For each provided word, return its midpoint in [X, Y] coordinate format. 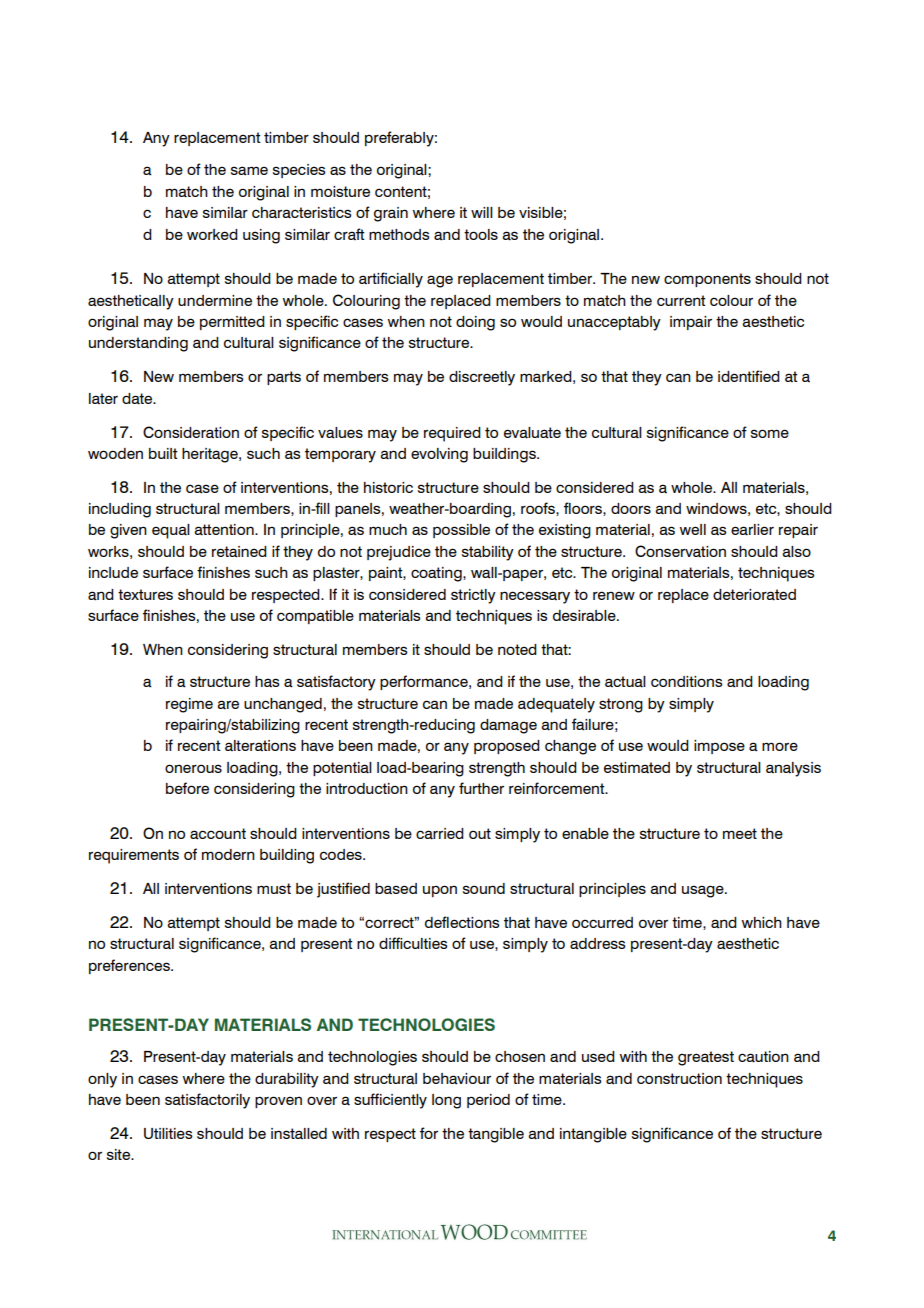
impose [719, 747]
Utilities [168, 1133]
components [707, 280]
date [138, 399]
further [481, 788]
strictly [473, 596]
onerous [193, 768]
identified [749, 376]
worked [212, 234]
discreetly [482, 378]
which [761, 922]
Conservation [680, 551]
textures [145, 594]
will [482, 212]
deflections [462, 922]
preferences [130, 966]
